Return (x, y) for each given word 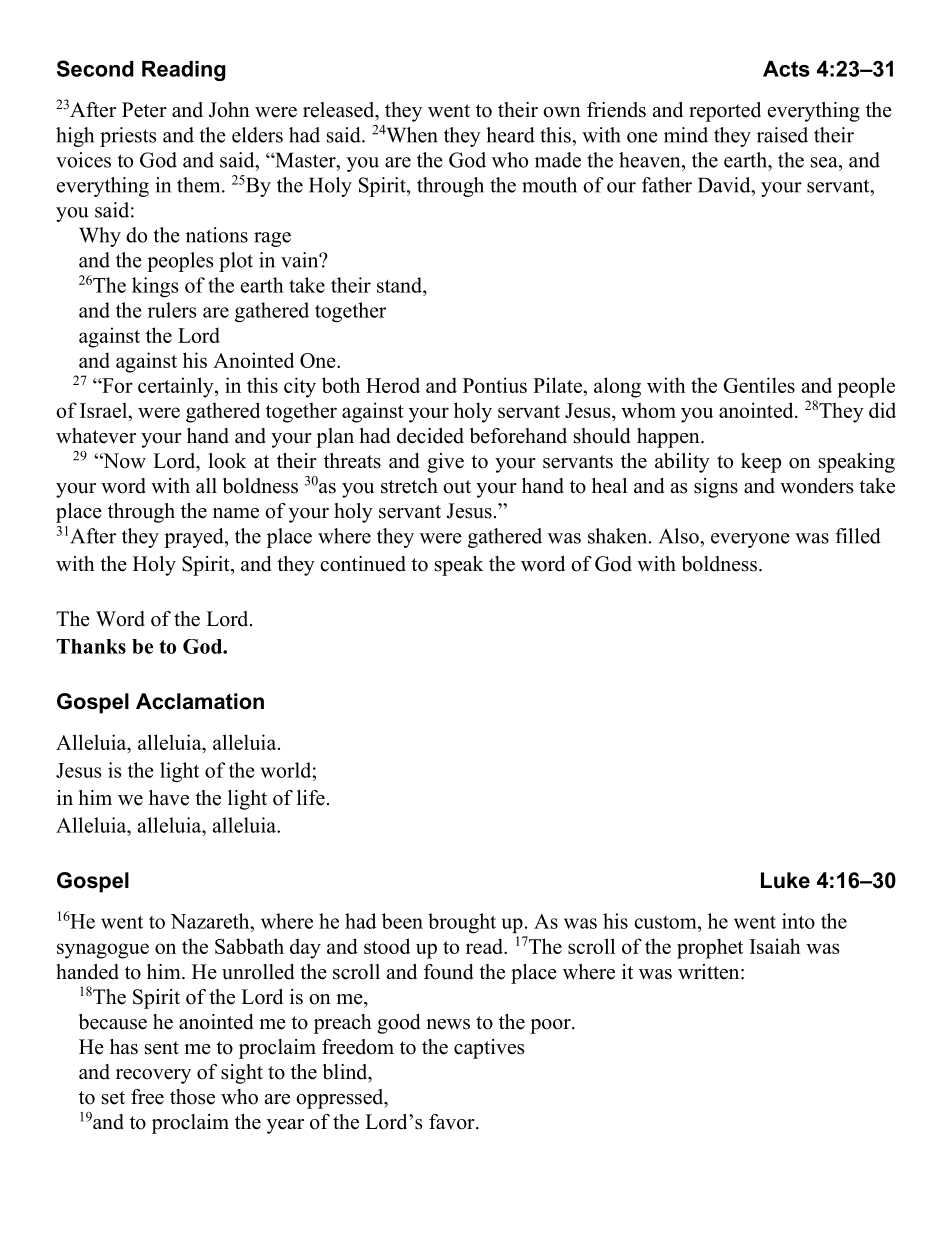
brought (462, 923)
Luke (785, 880)
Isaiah (775, 946)
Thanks (91, 646)
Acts (786, 69)
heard (510, 135)
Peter (144, 110)
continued (363, 564)
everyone (750, 540)
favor (453, 1122)
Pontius (495, 385)
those (192, 1097)
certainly (177, 387)
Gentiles (759, 385)
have (169, 798)
